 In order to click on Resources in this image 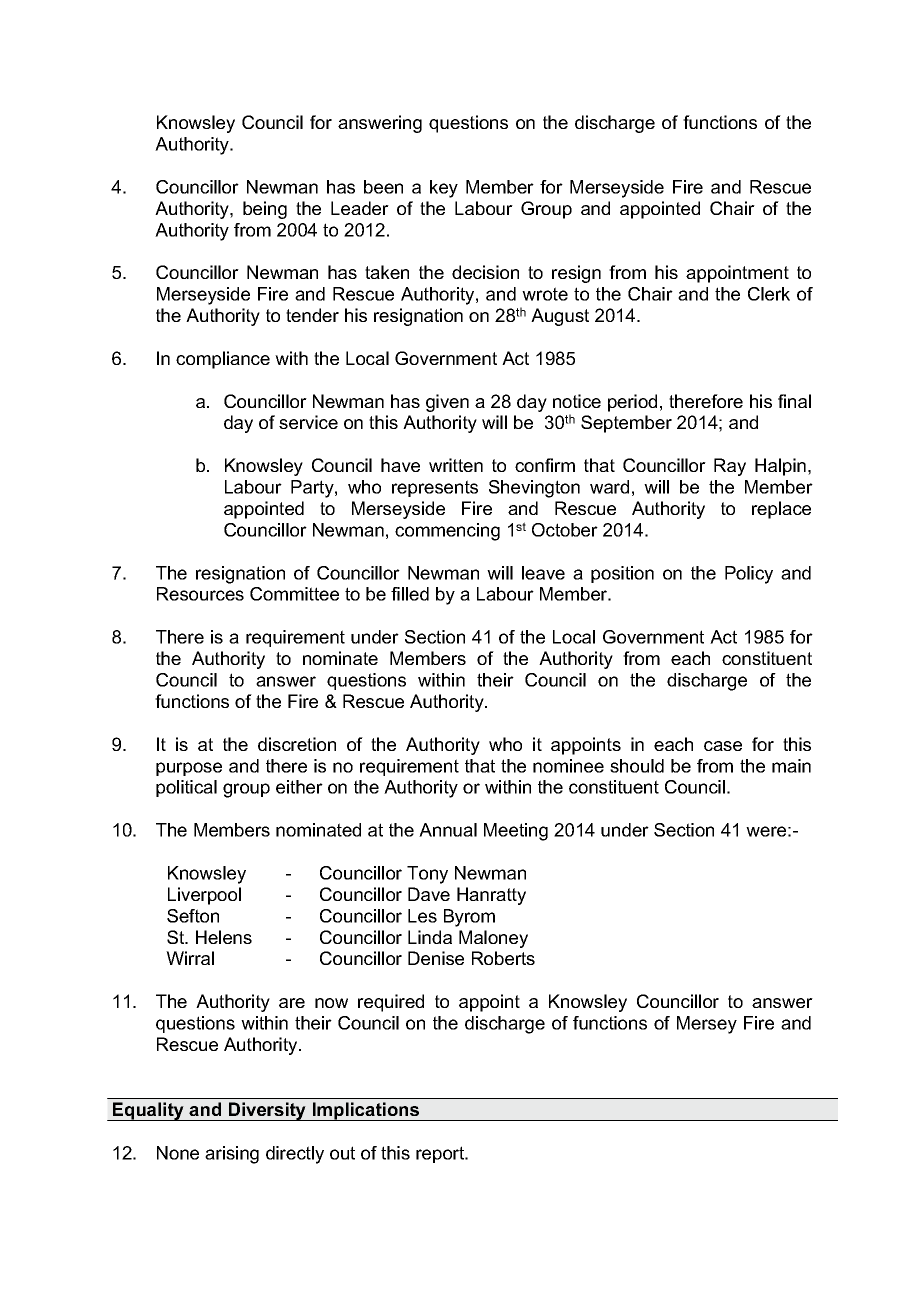, I will do `click(200, 594)`.
